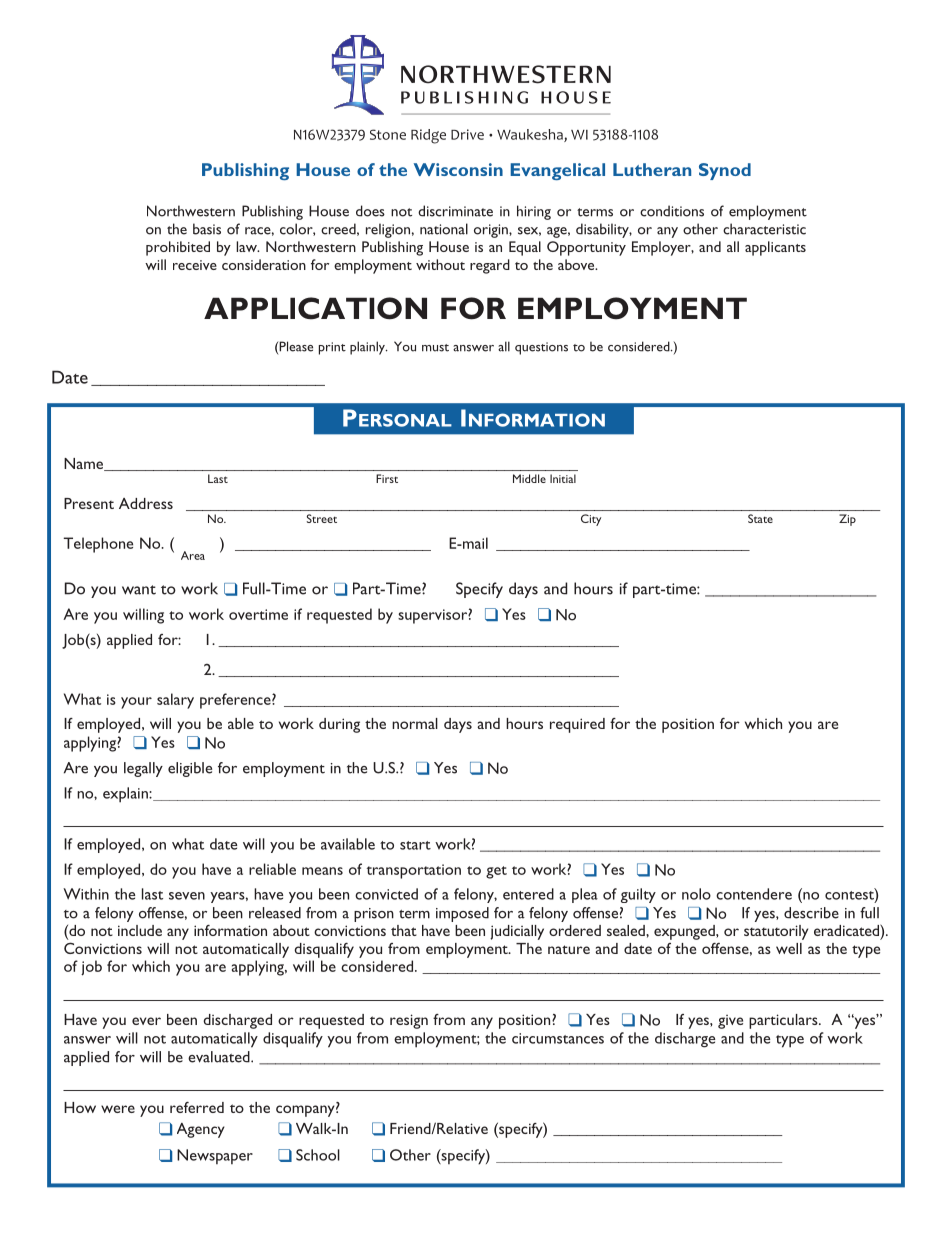 This page has height=1233, width=952. I want to click on Area, so click(193, 555).
